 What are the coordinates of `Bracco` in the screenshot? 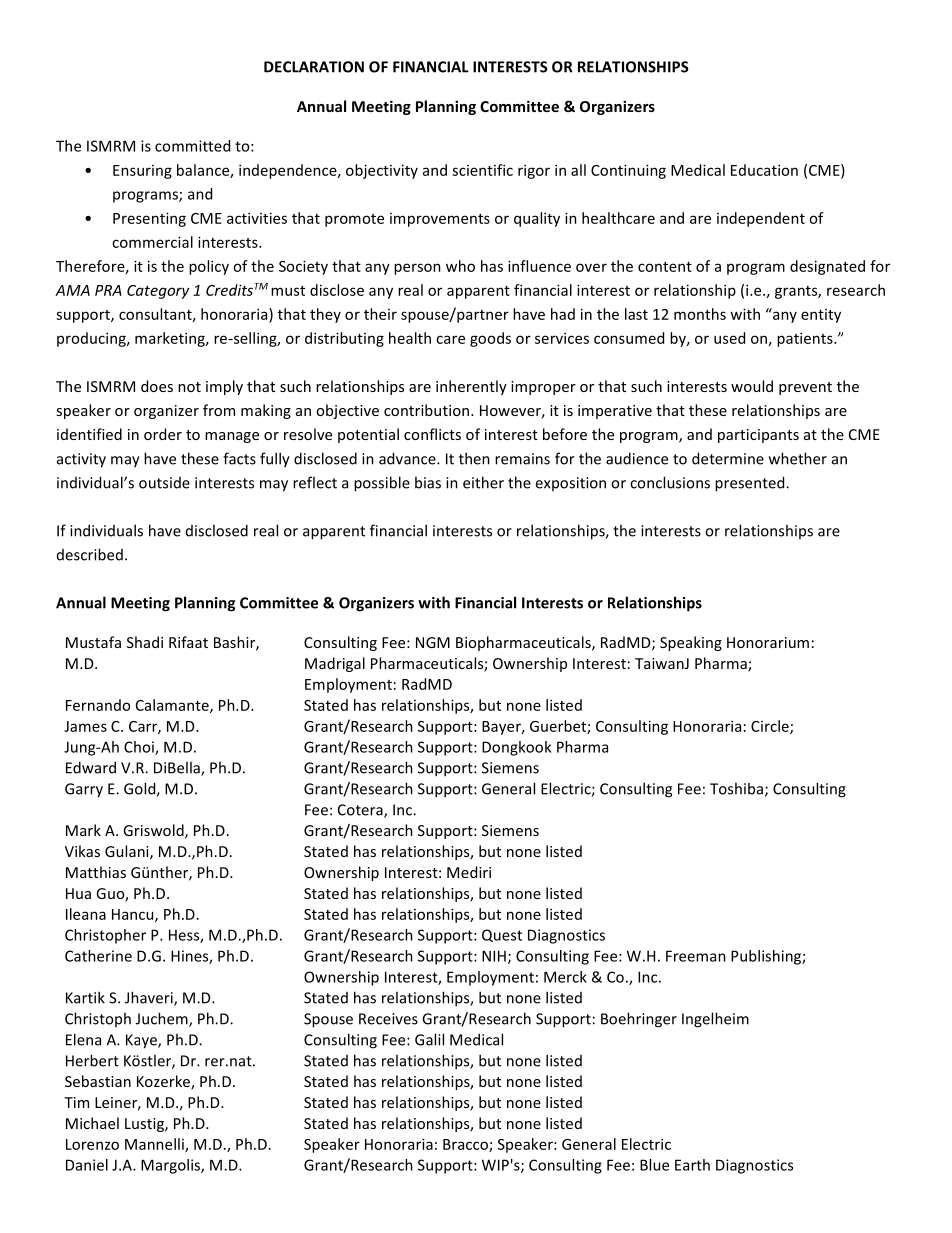 It's located at (466, 1145).
